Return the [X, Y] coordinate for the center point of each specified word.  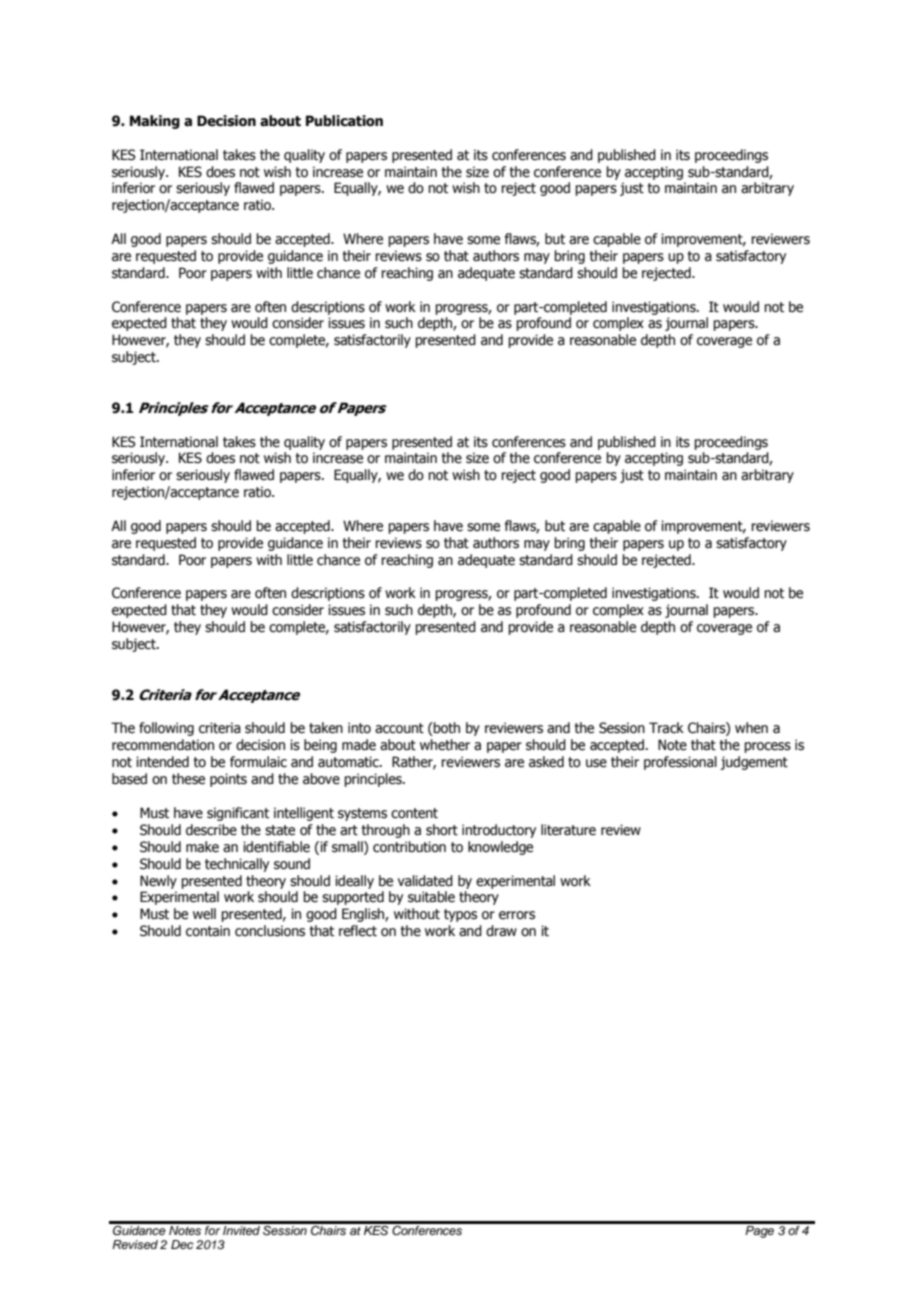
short [442, 830]
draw [501, 931]
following [166, 729]
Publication [344, 121]
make [202, 847]
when [751, 728]
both [446, 729]
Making [155, 122]
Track [666, 728]
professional [680, 763]
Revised [135, 1244]
